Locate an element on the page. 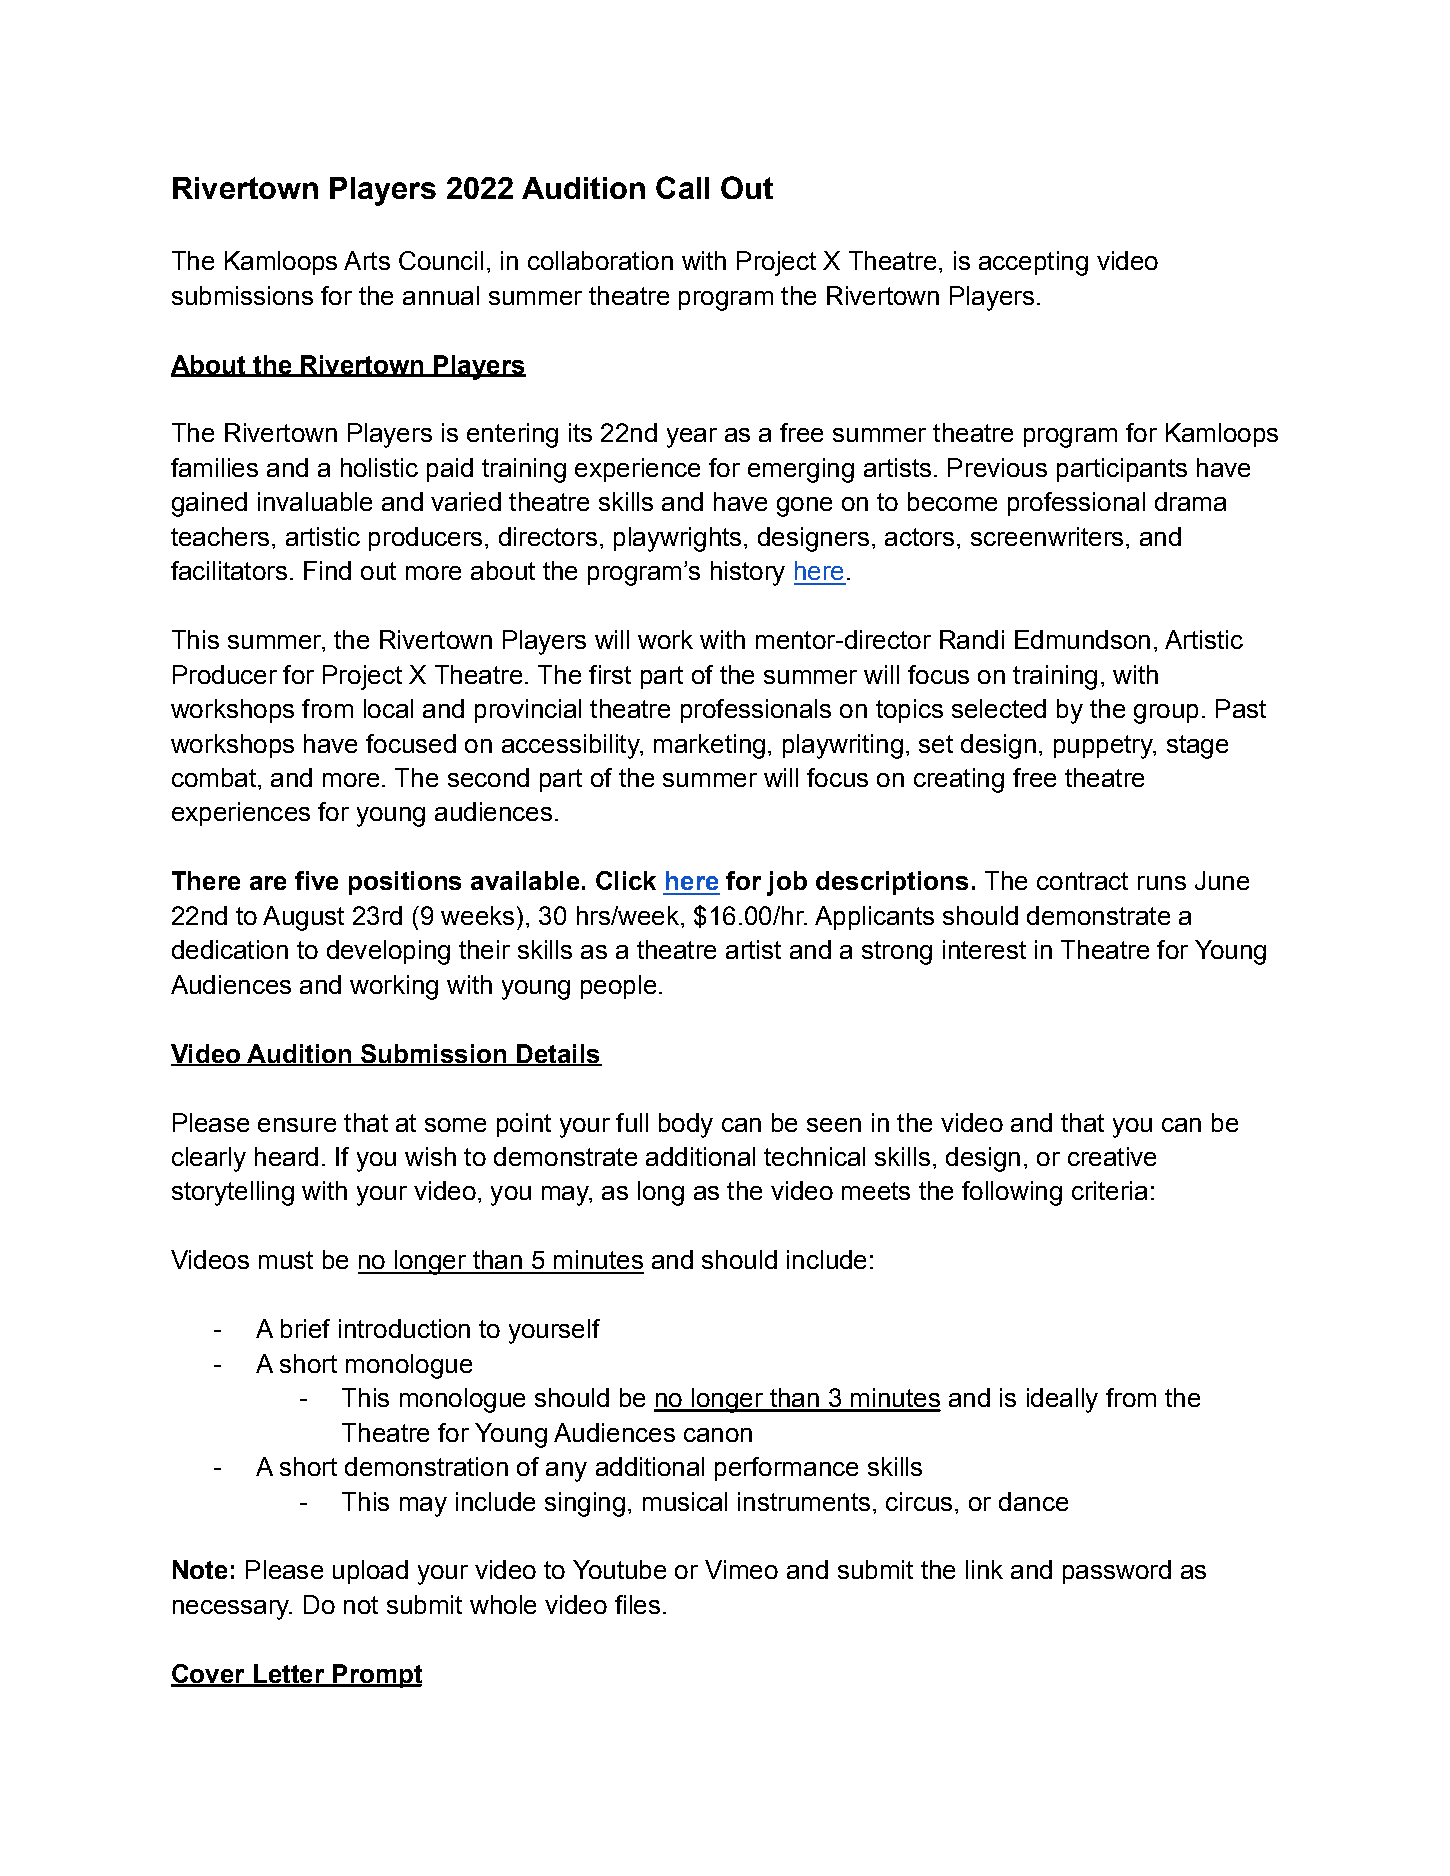 This page has height=1876, width=1450. Call is located at coordinates (682, 187).
